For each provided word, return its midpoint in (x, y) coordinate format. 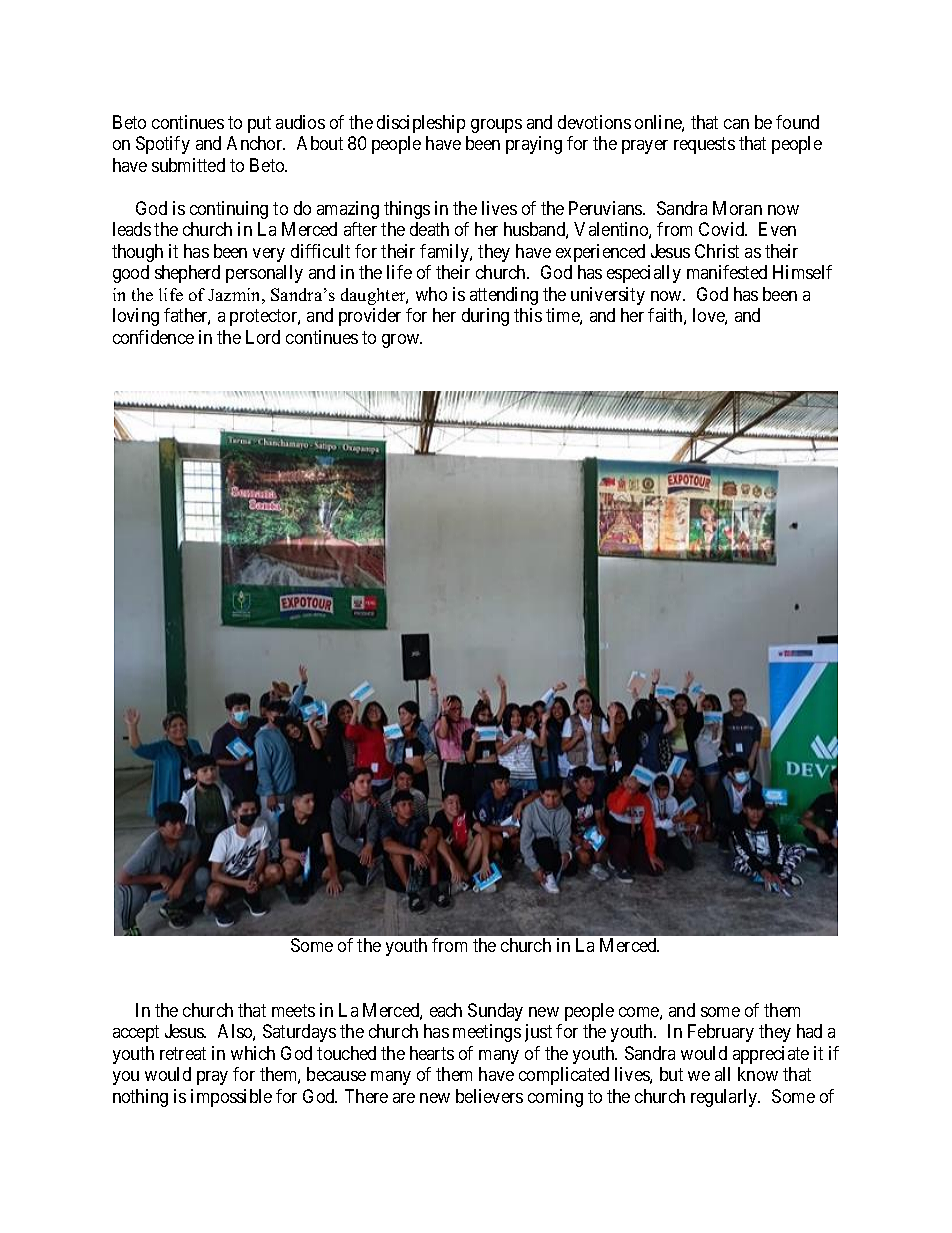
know (758, 1074)
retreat (183, 1053)
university (608, 296)
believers (489, 1096)
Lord (263, 337)
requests (704, 146)
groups (496, 126)
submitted (188, 165)
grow (402, 341)
